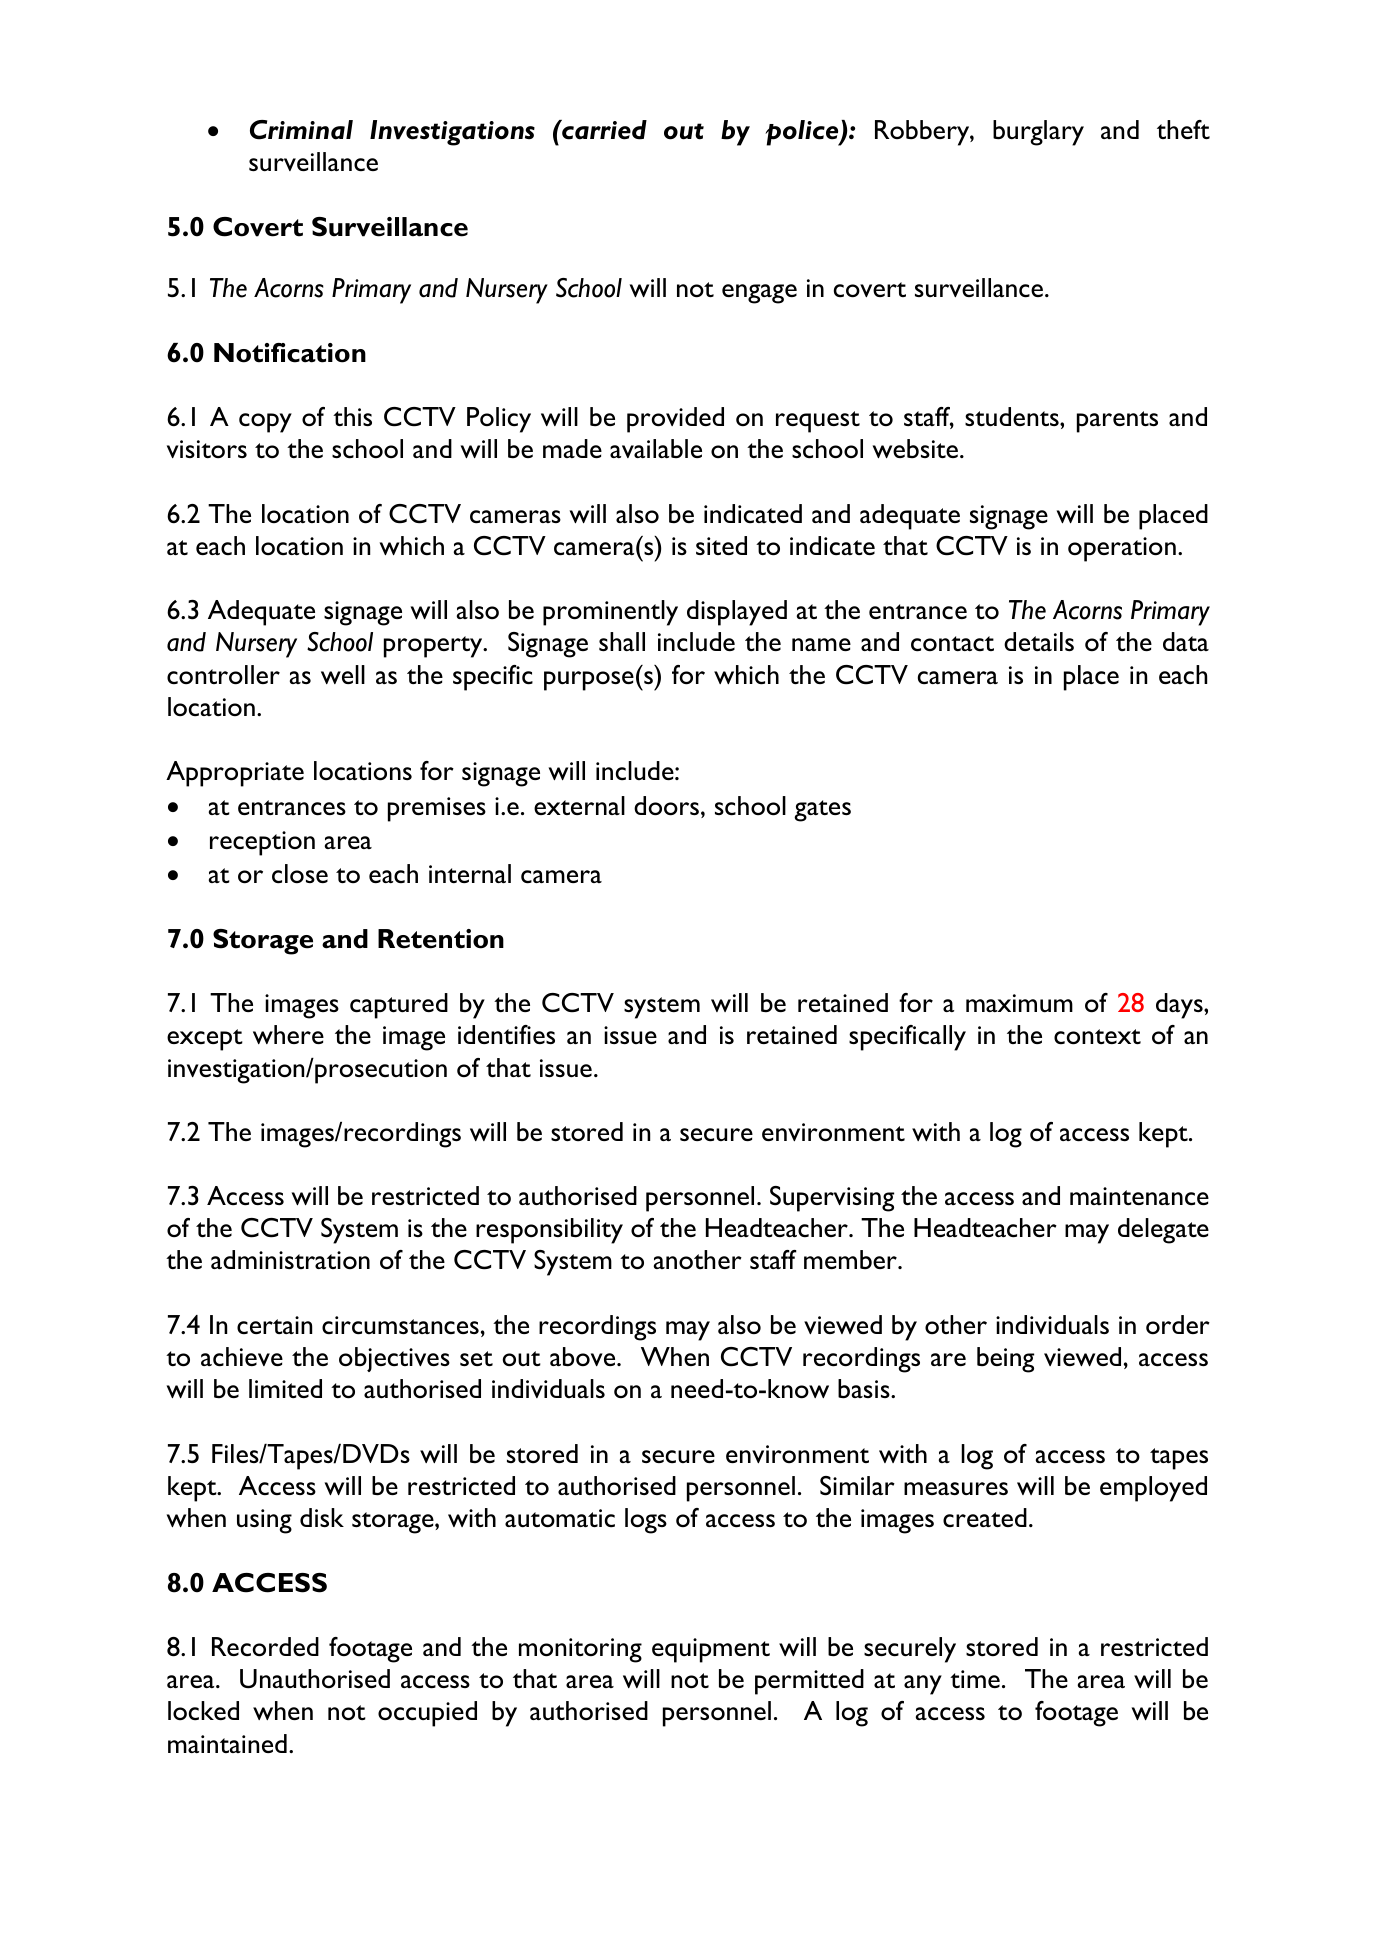 The width and height of the screenshot is (1376, 1948). Describe the element at coordinates (975, 1679) in the screenshot. I see `time` at that location.
